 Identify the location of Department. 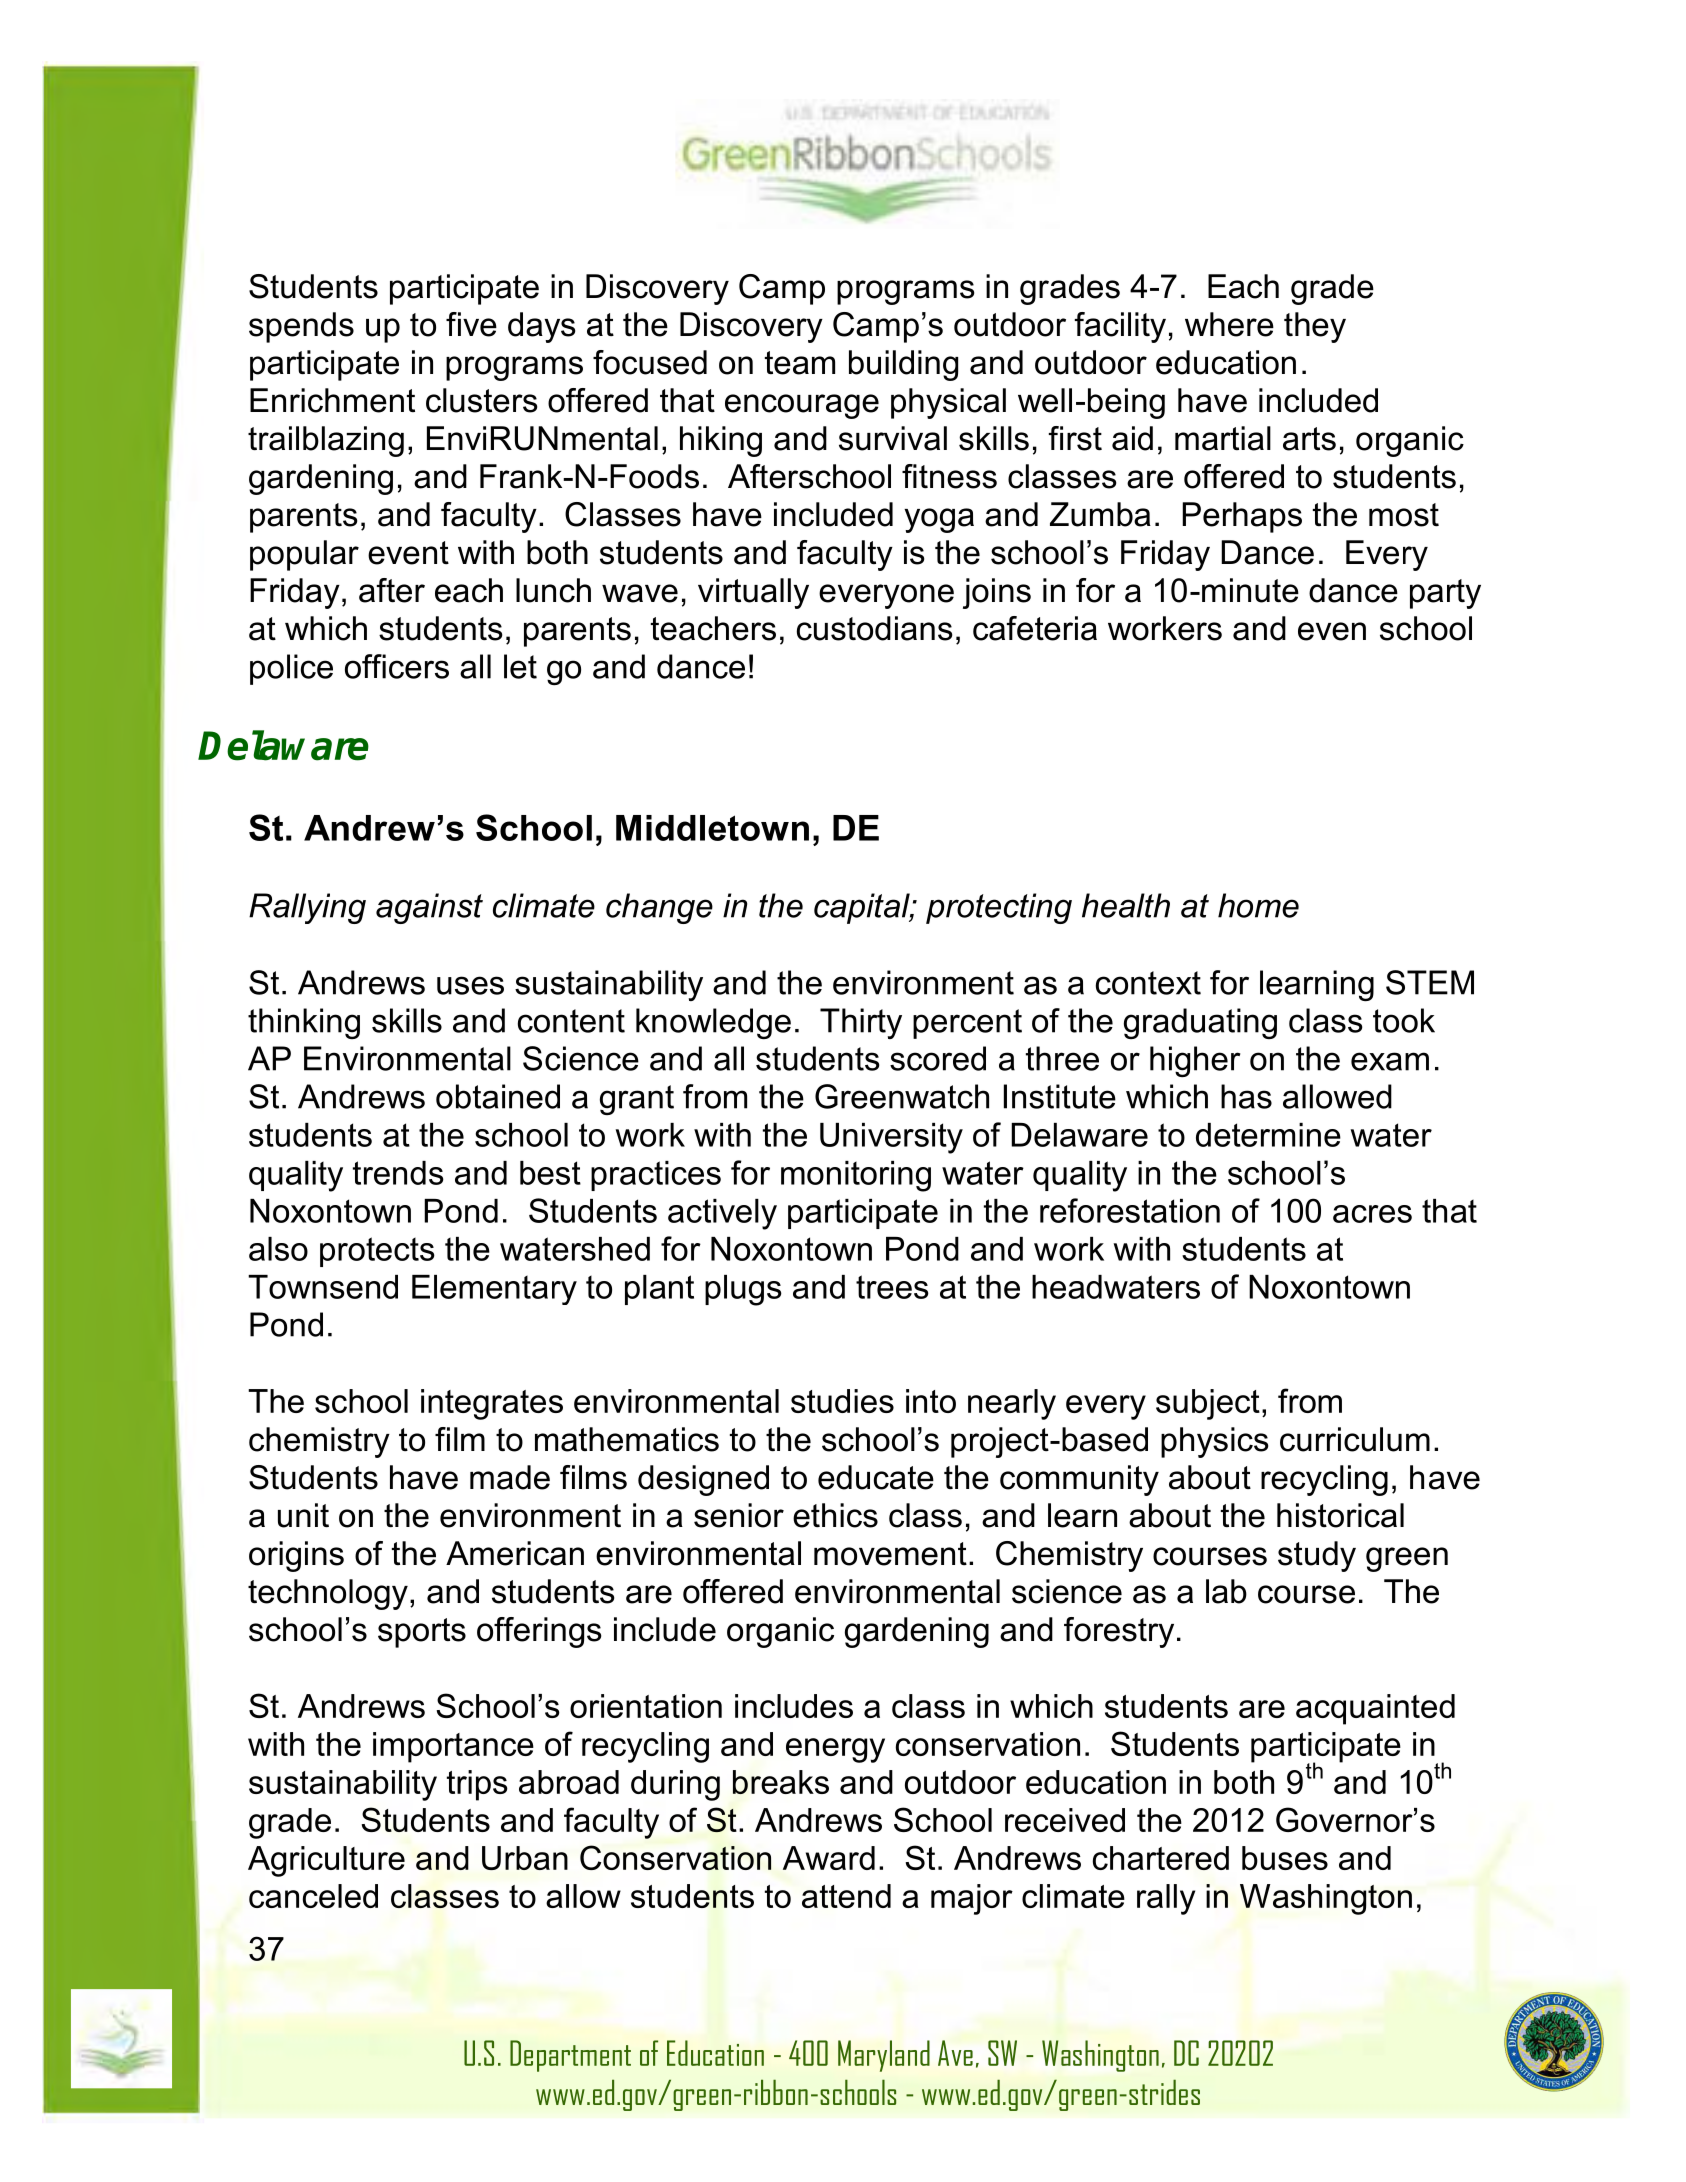
(570, 2056).
